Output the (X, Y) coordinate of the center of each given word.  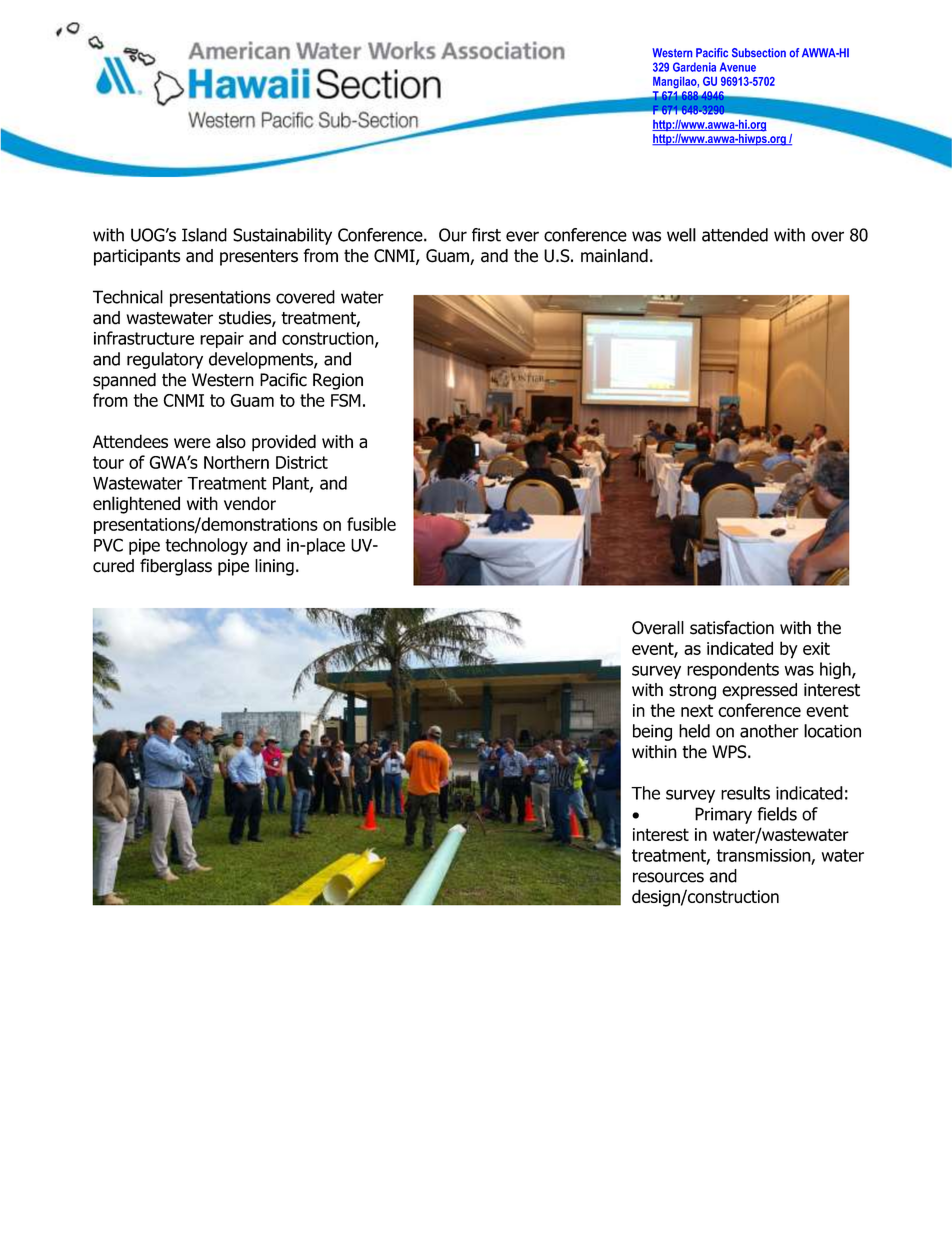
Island (204, 235)
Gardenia (694, 67)
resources (668, 877)
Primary (723, 815)
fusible (371, 524)
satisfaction (732, 627)
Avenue (738, 67)
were (192, 443)
